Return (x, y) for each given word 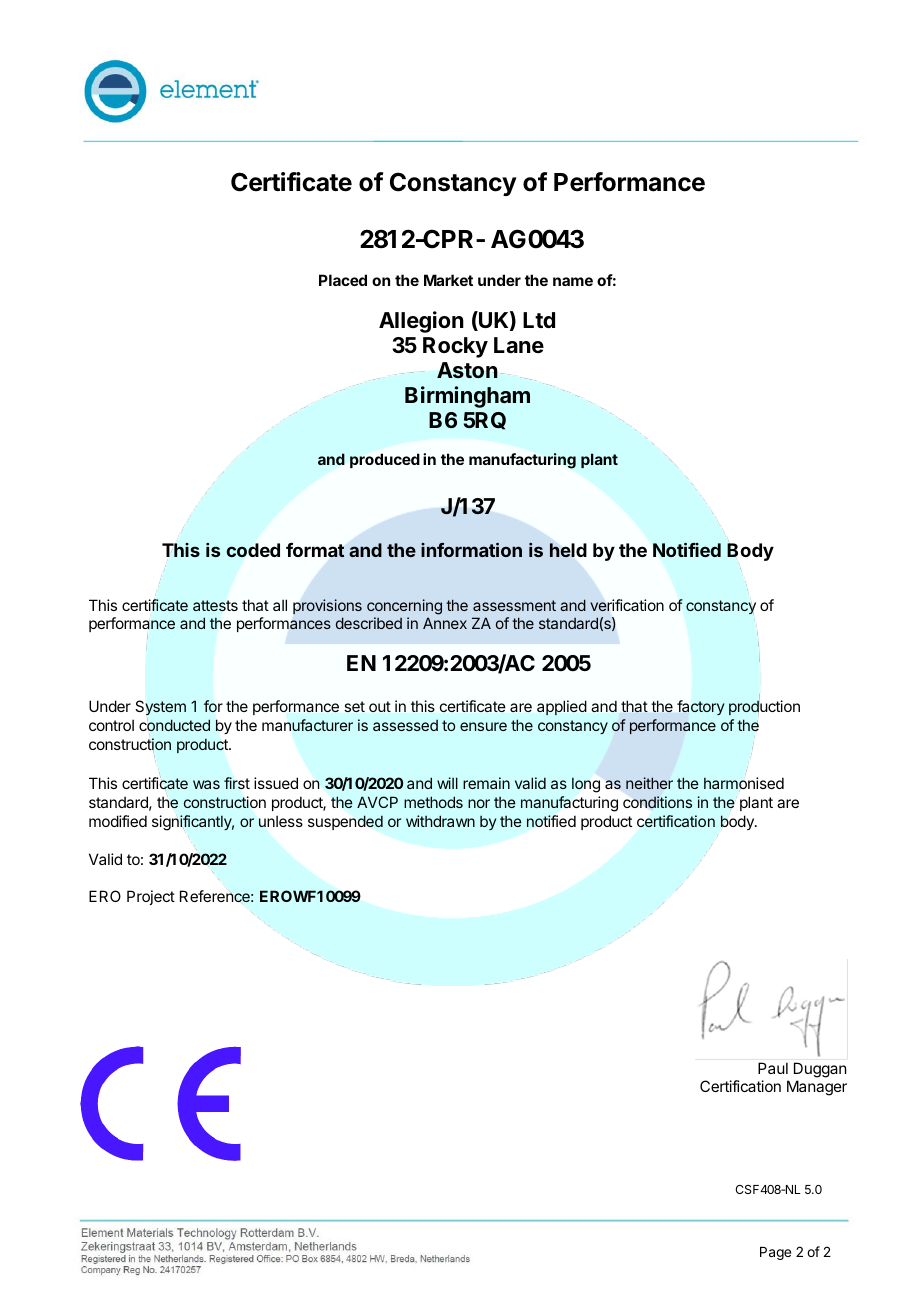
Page (775, 1253)
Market (448, 280)
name (573, 281)
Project (151, 897)
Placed (343, 280)
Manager (817, 1088)
